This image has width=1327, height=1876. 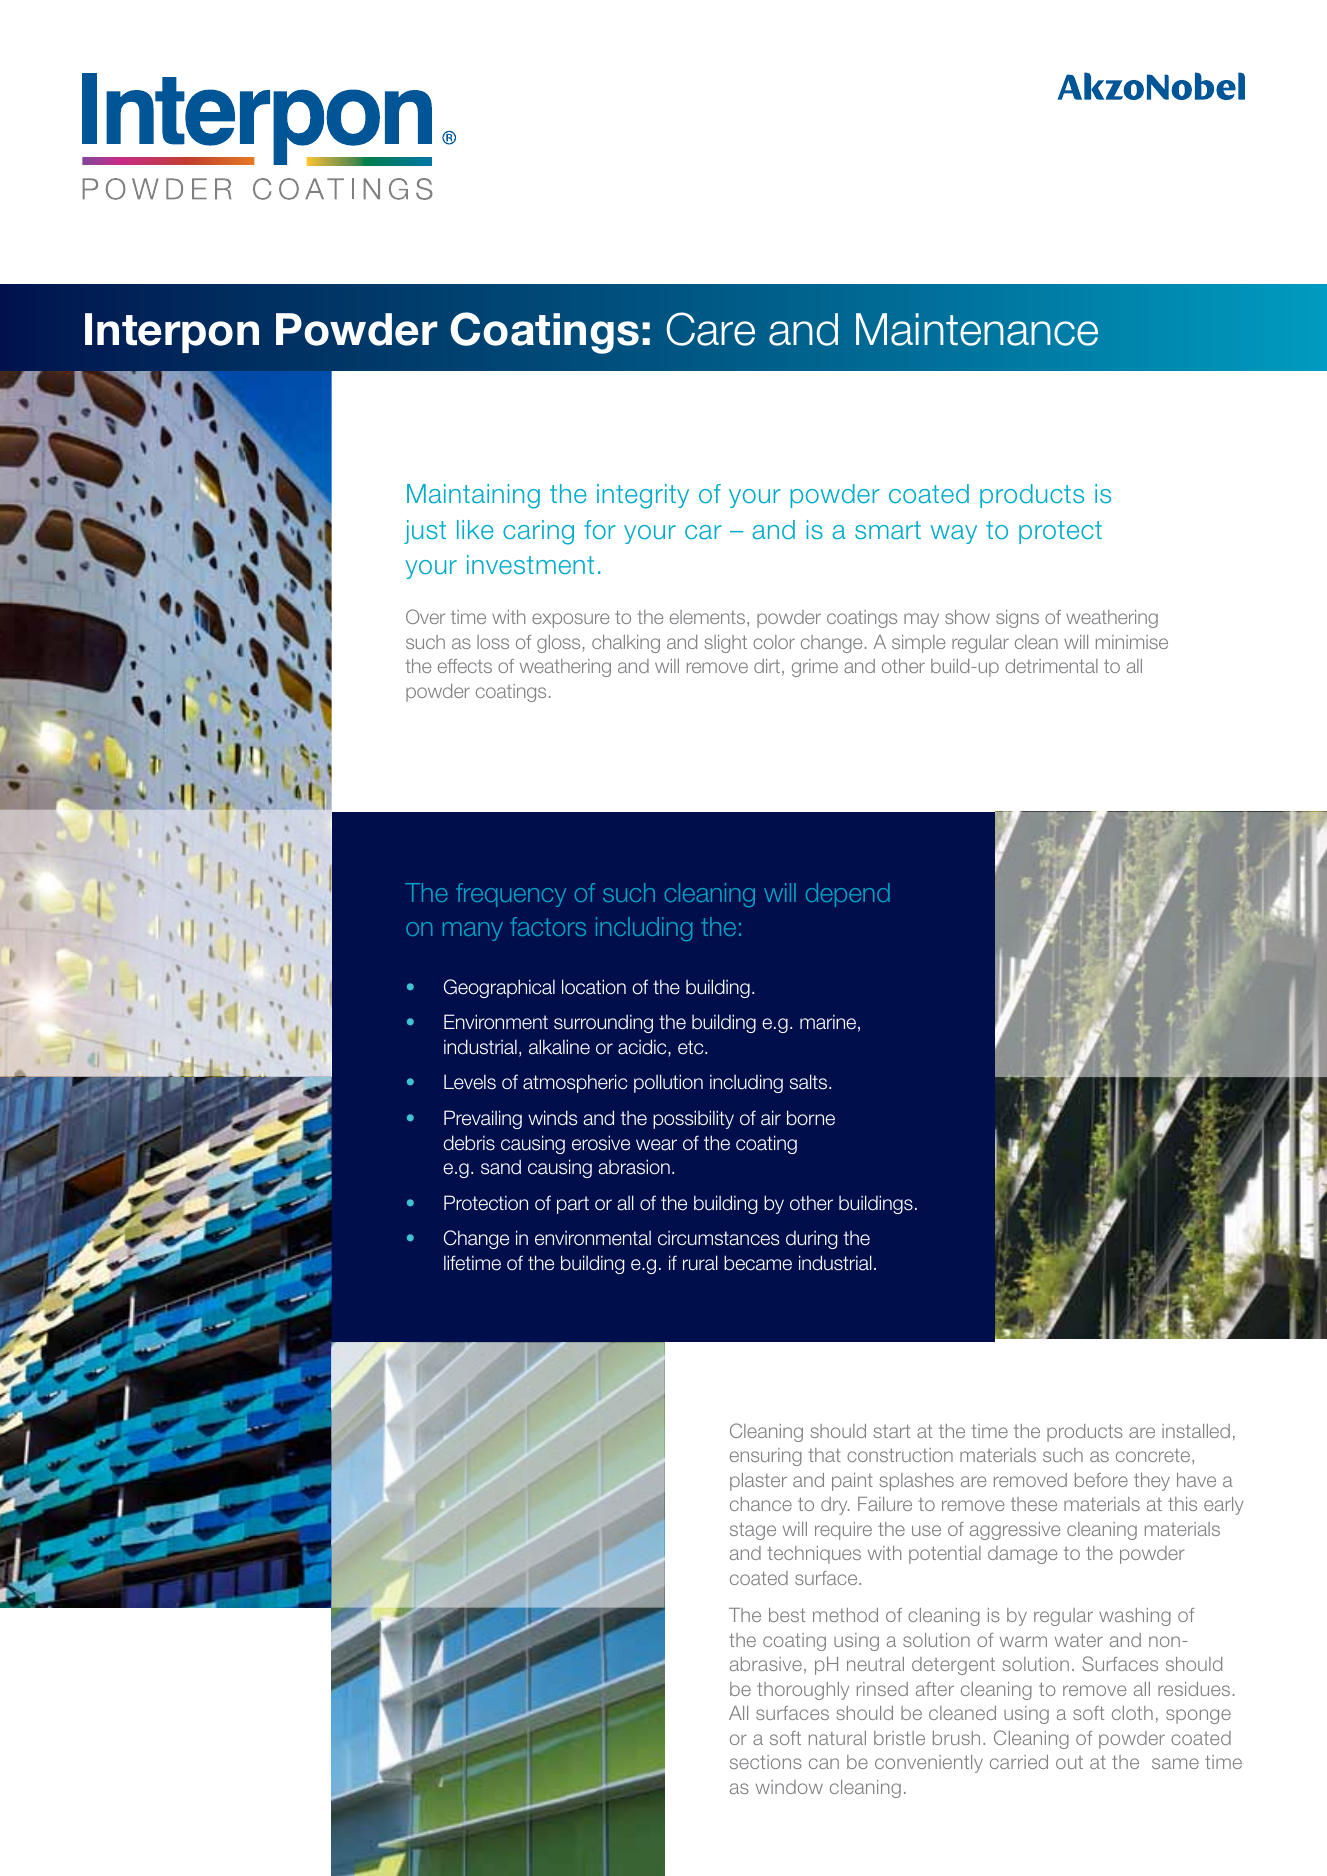 What do you see at coordinates (811, 1239) in the image?
I see `during` at bounding box center [811, 1239].
